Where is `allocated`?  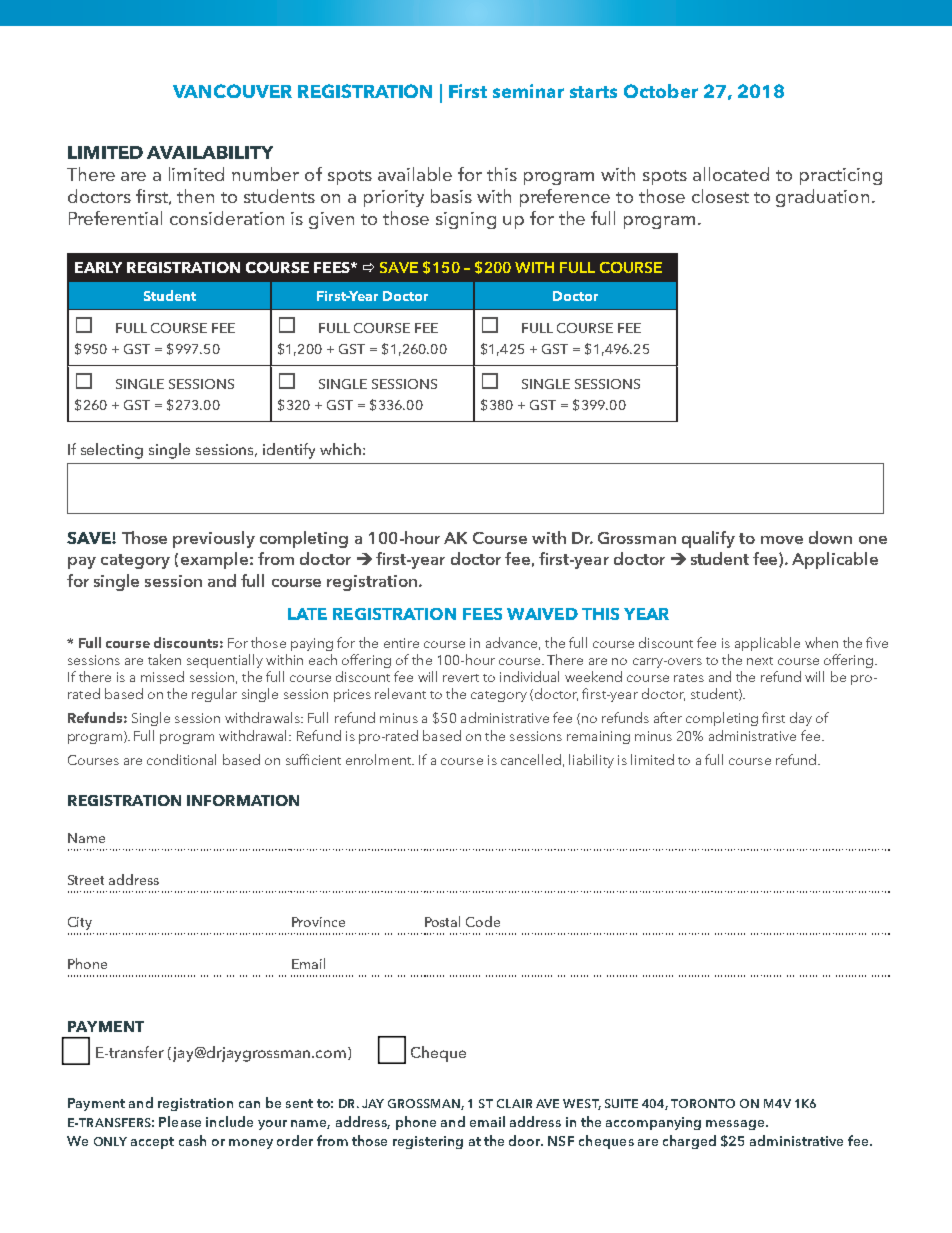 allocated is located at coordinates (731, 174).
